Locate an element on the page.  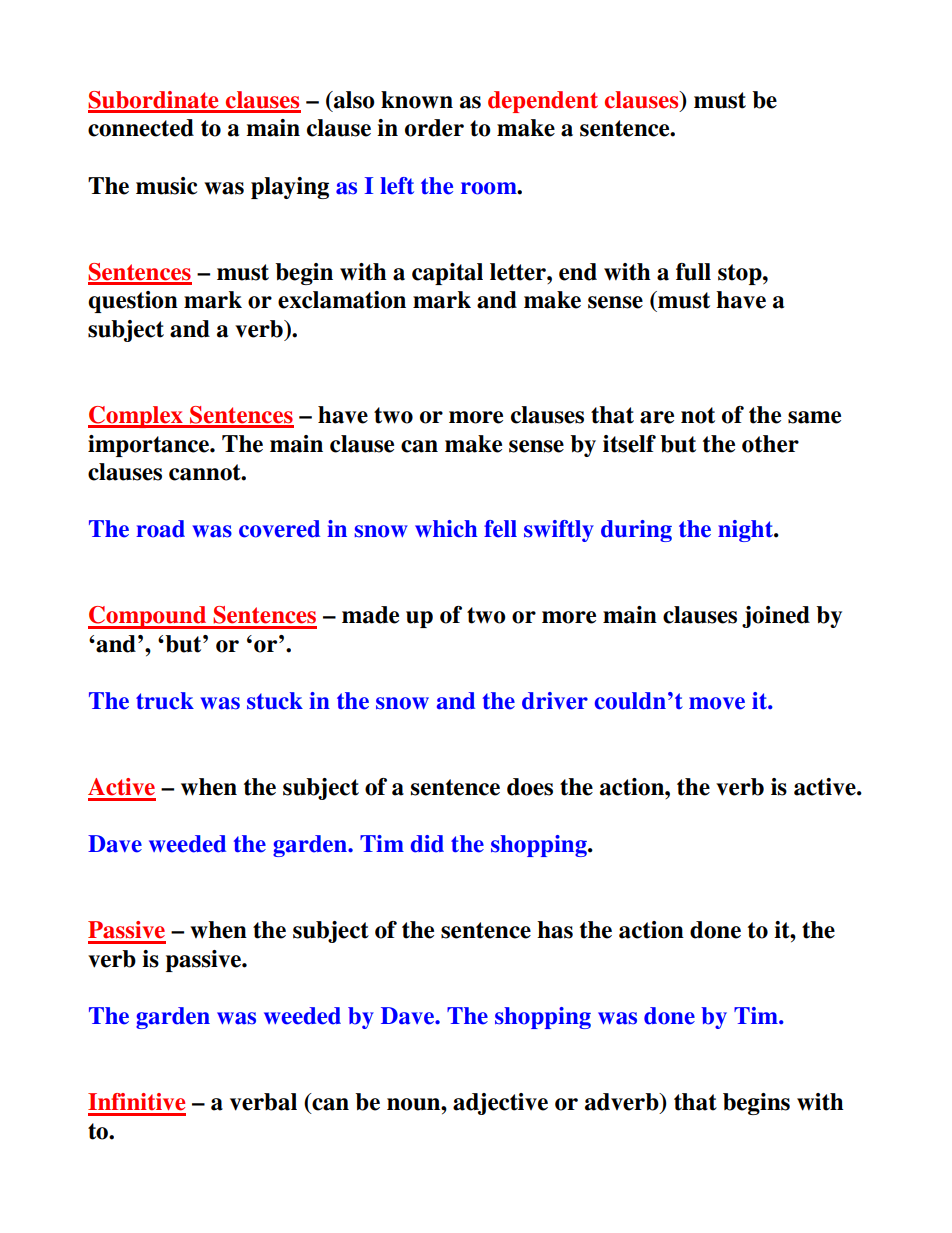
has is located at coordinates (555, 930).
